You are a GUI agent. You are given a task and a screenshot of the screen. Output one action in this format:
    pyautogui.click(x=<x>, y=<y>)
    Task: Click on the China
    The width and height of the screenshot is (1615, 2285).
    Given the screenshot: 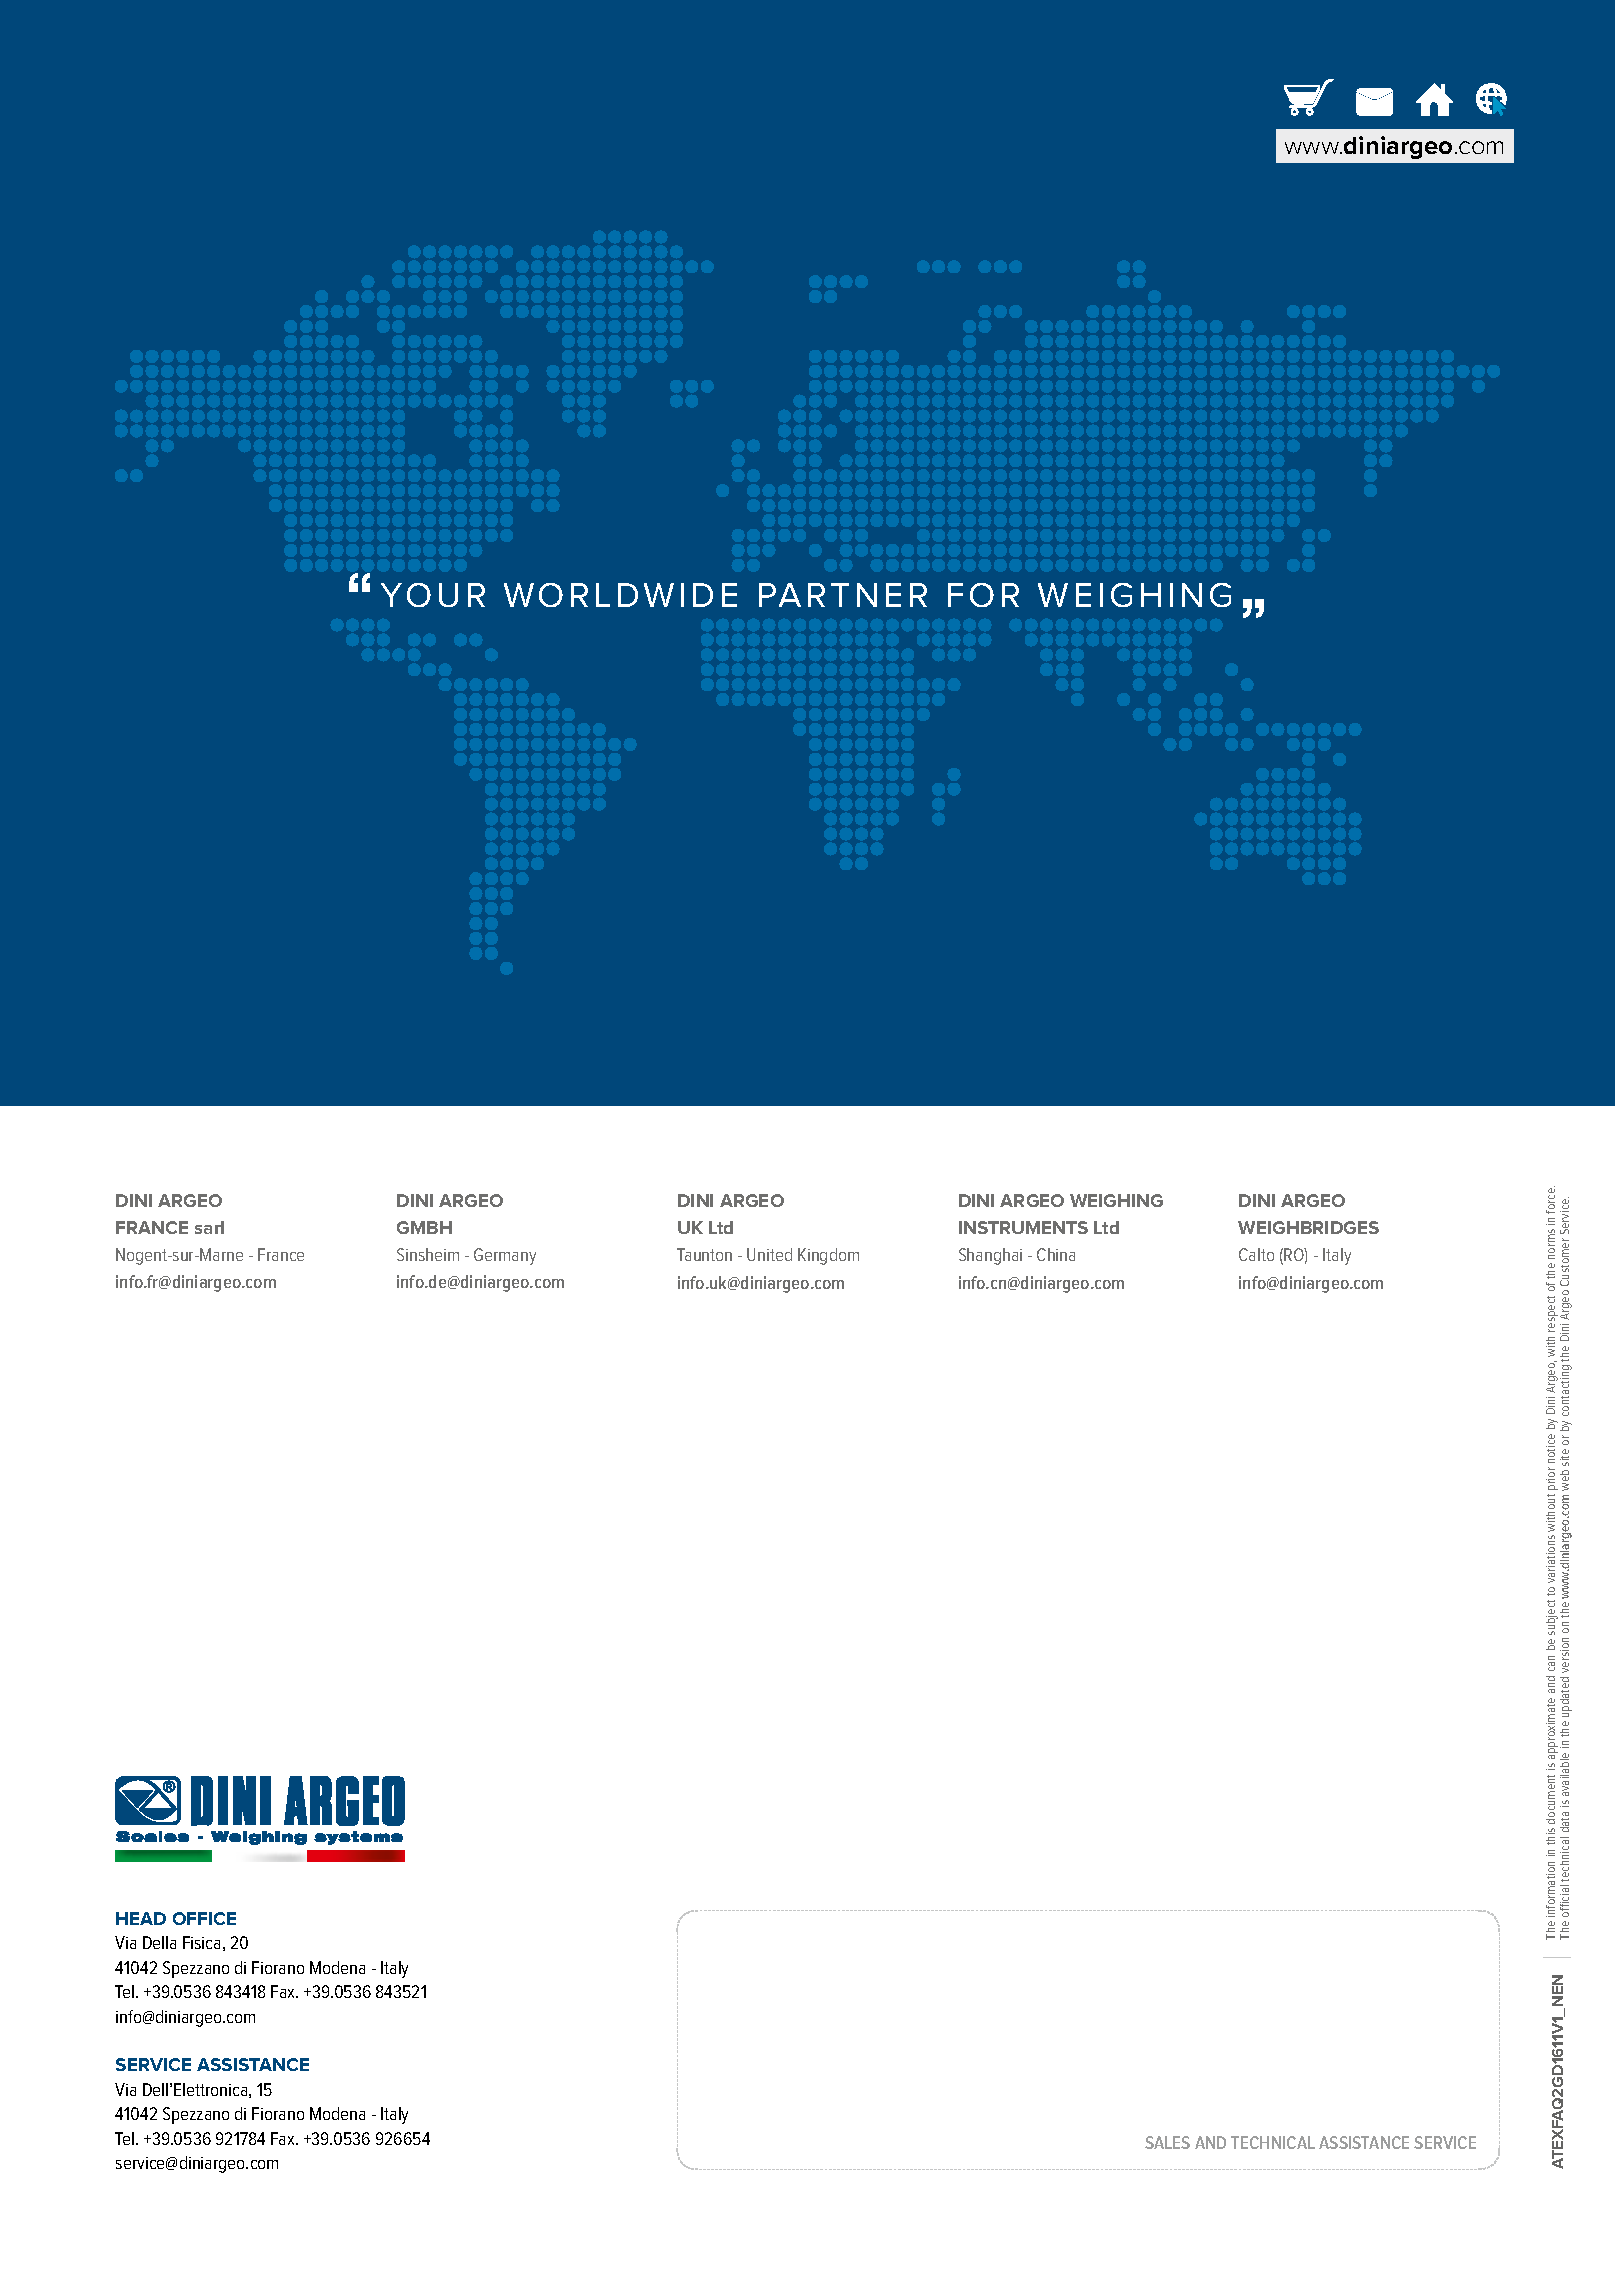 What is the action you would take?
    pyautogui.click(x=1056, y=1254)
